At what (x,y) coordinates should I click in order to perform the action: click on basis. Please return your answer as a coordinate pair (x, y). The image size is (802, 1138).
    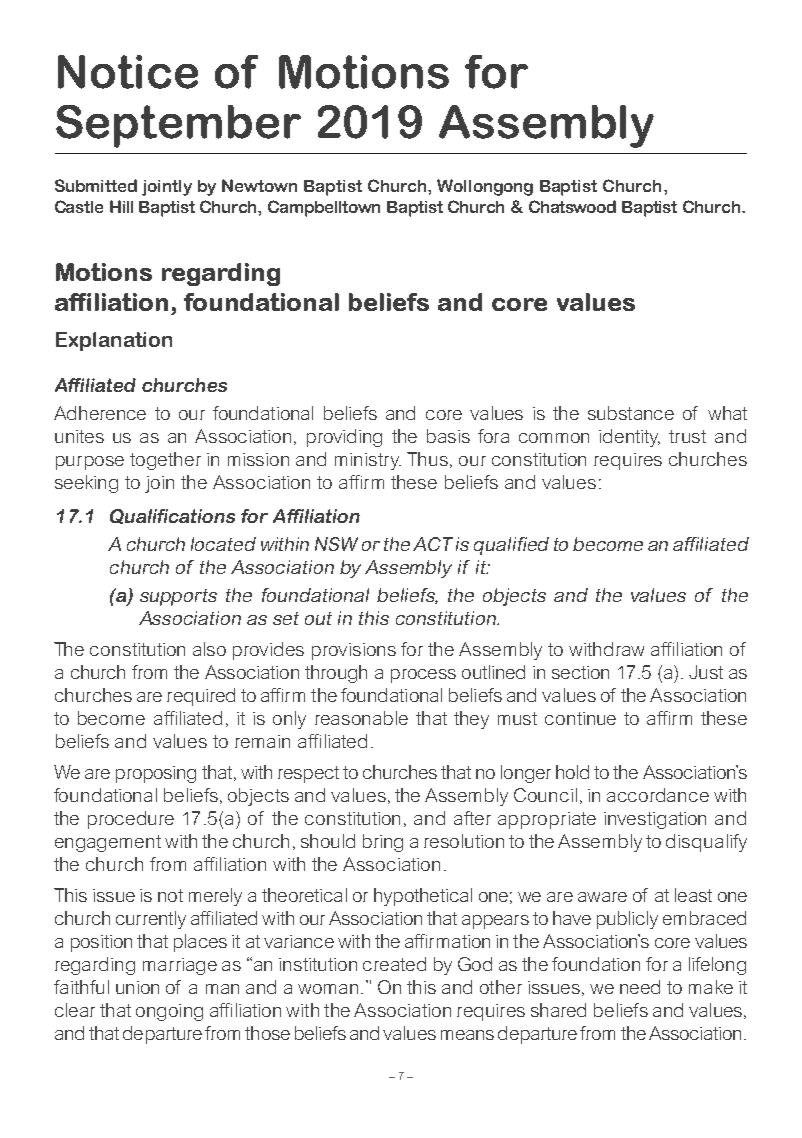
    Looking at the image, I should click on (448, 436).
